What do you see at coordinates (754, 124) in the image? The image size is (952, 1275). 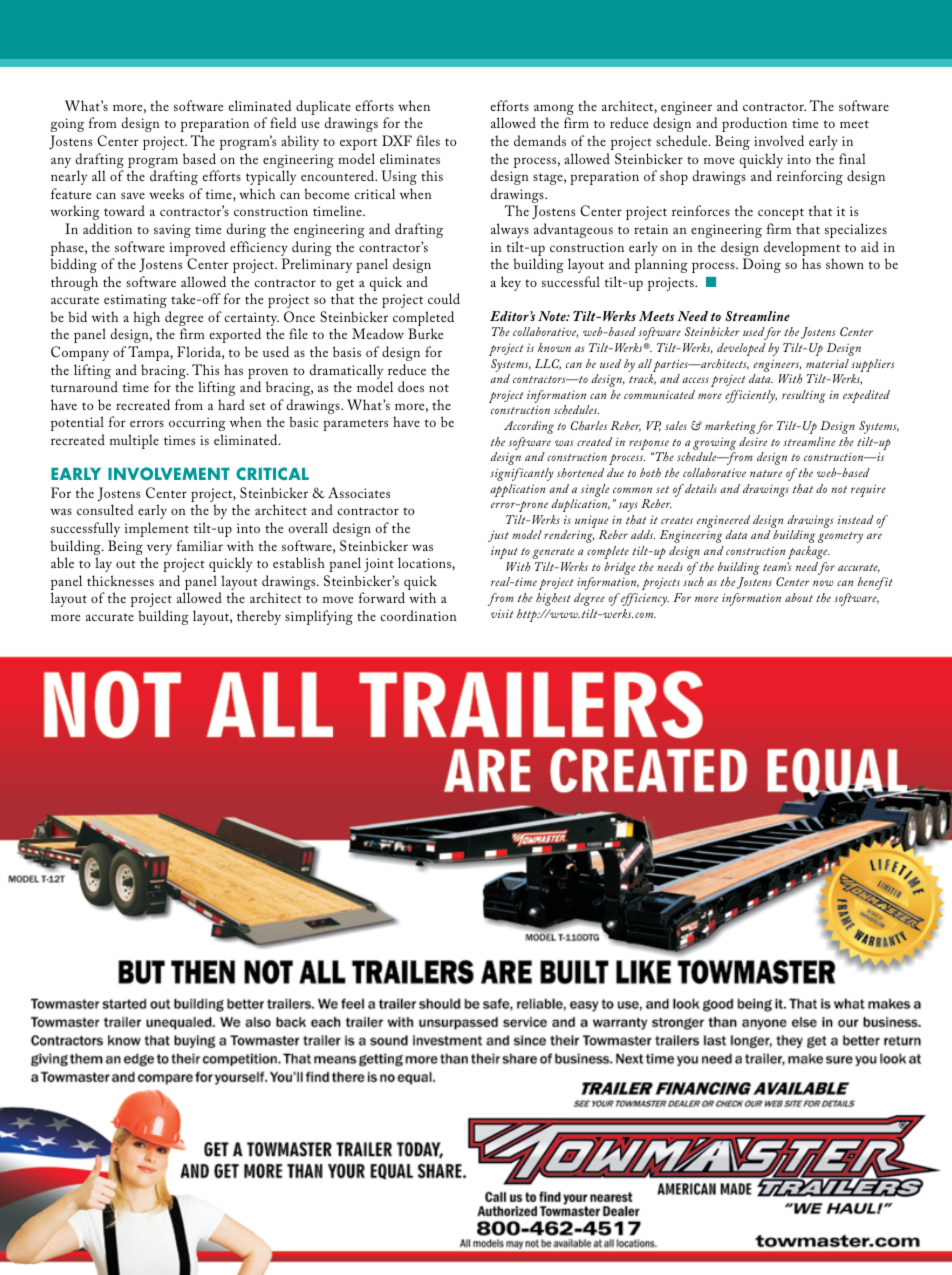 I see `production` at bounding box center [754, 124].
